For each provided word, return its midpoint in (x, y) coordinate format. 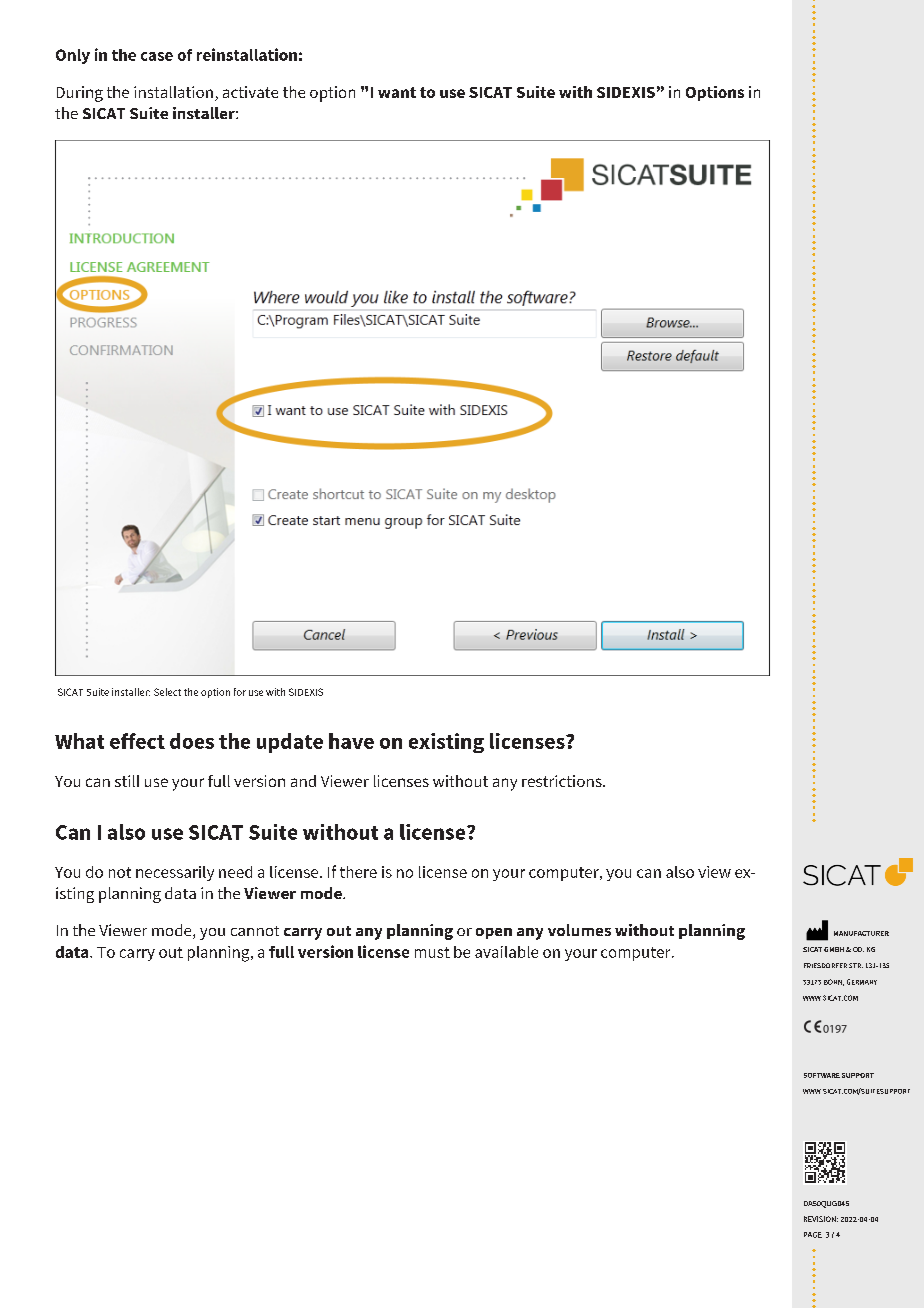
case (157, 56)
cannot (255, 931)
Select (167, 692)
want (397, 92)
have (351, 741)
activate (250, 92)
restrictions (563, 781)
